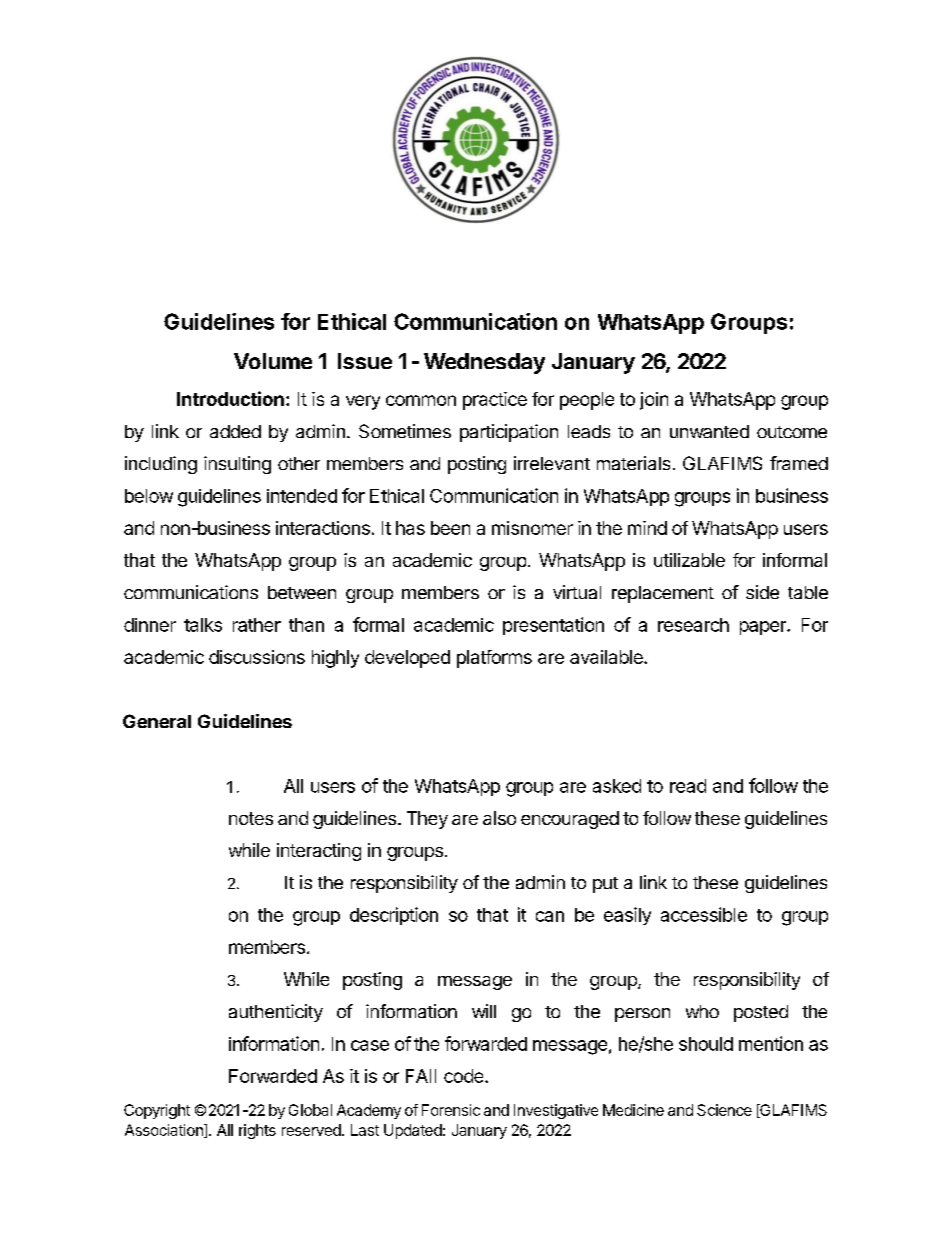 The height and width of the page is (1233, 952). I want to click on read, so click(688, 786).
